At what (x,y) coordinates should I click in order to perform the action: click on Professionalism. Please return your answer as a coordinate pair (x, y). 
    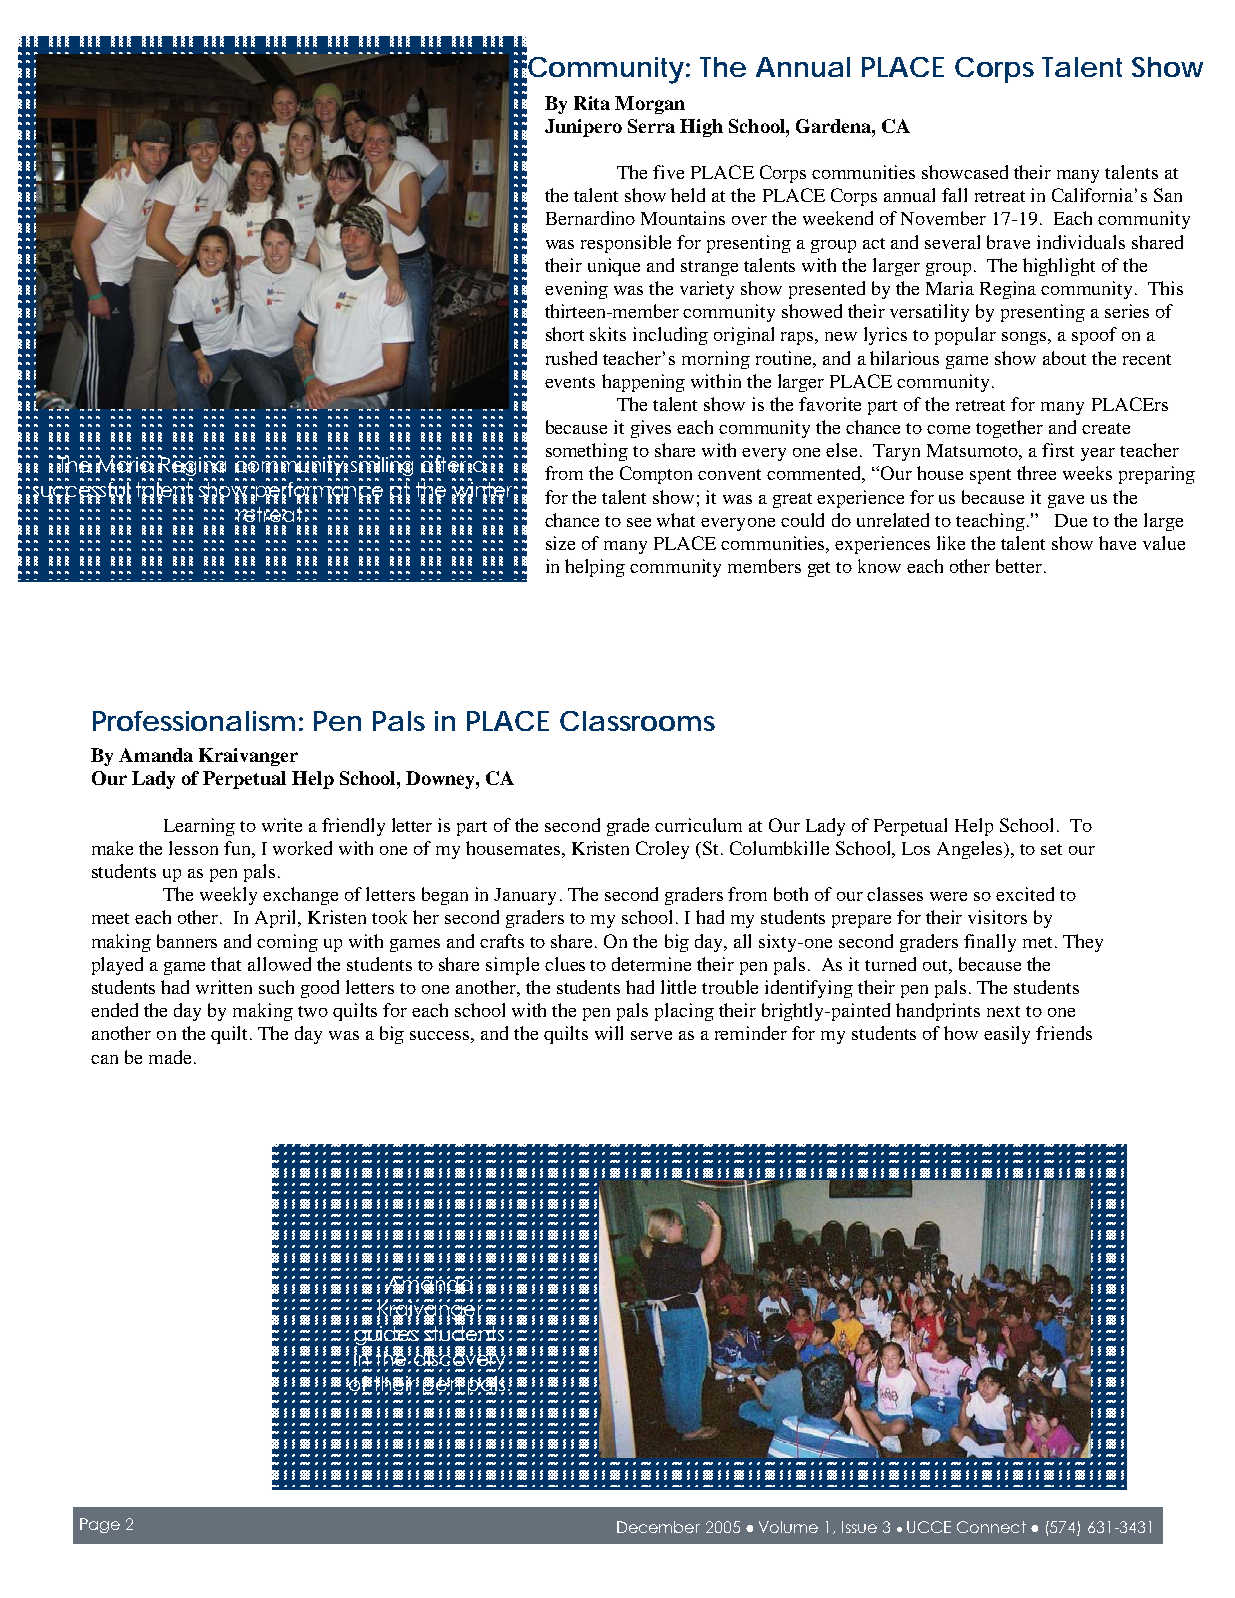
    Looking at the image, I should click on (194, 721).
